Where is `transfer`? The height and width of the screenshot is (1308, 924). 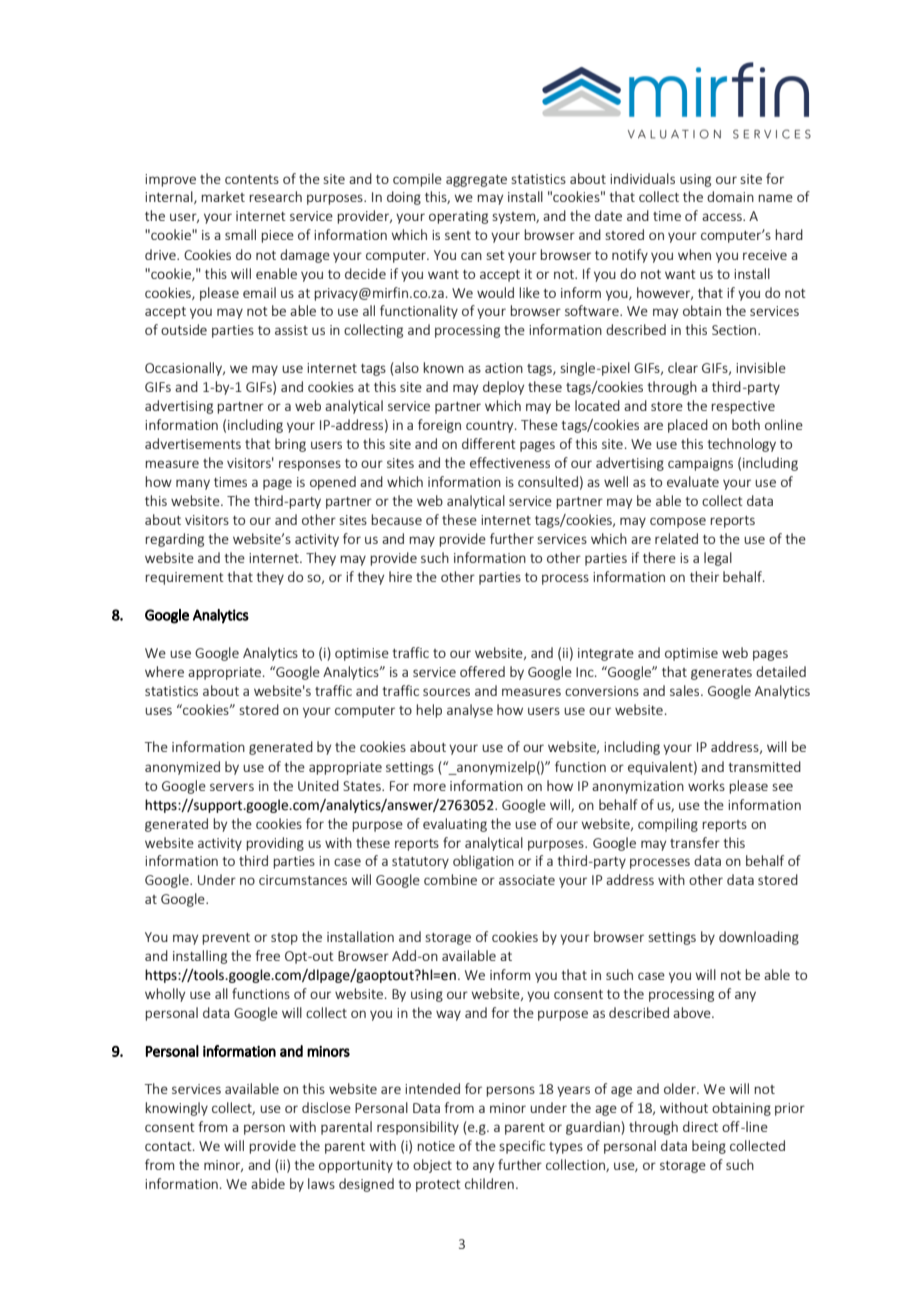
transfer is located at coordinates (695, 842).
